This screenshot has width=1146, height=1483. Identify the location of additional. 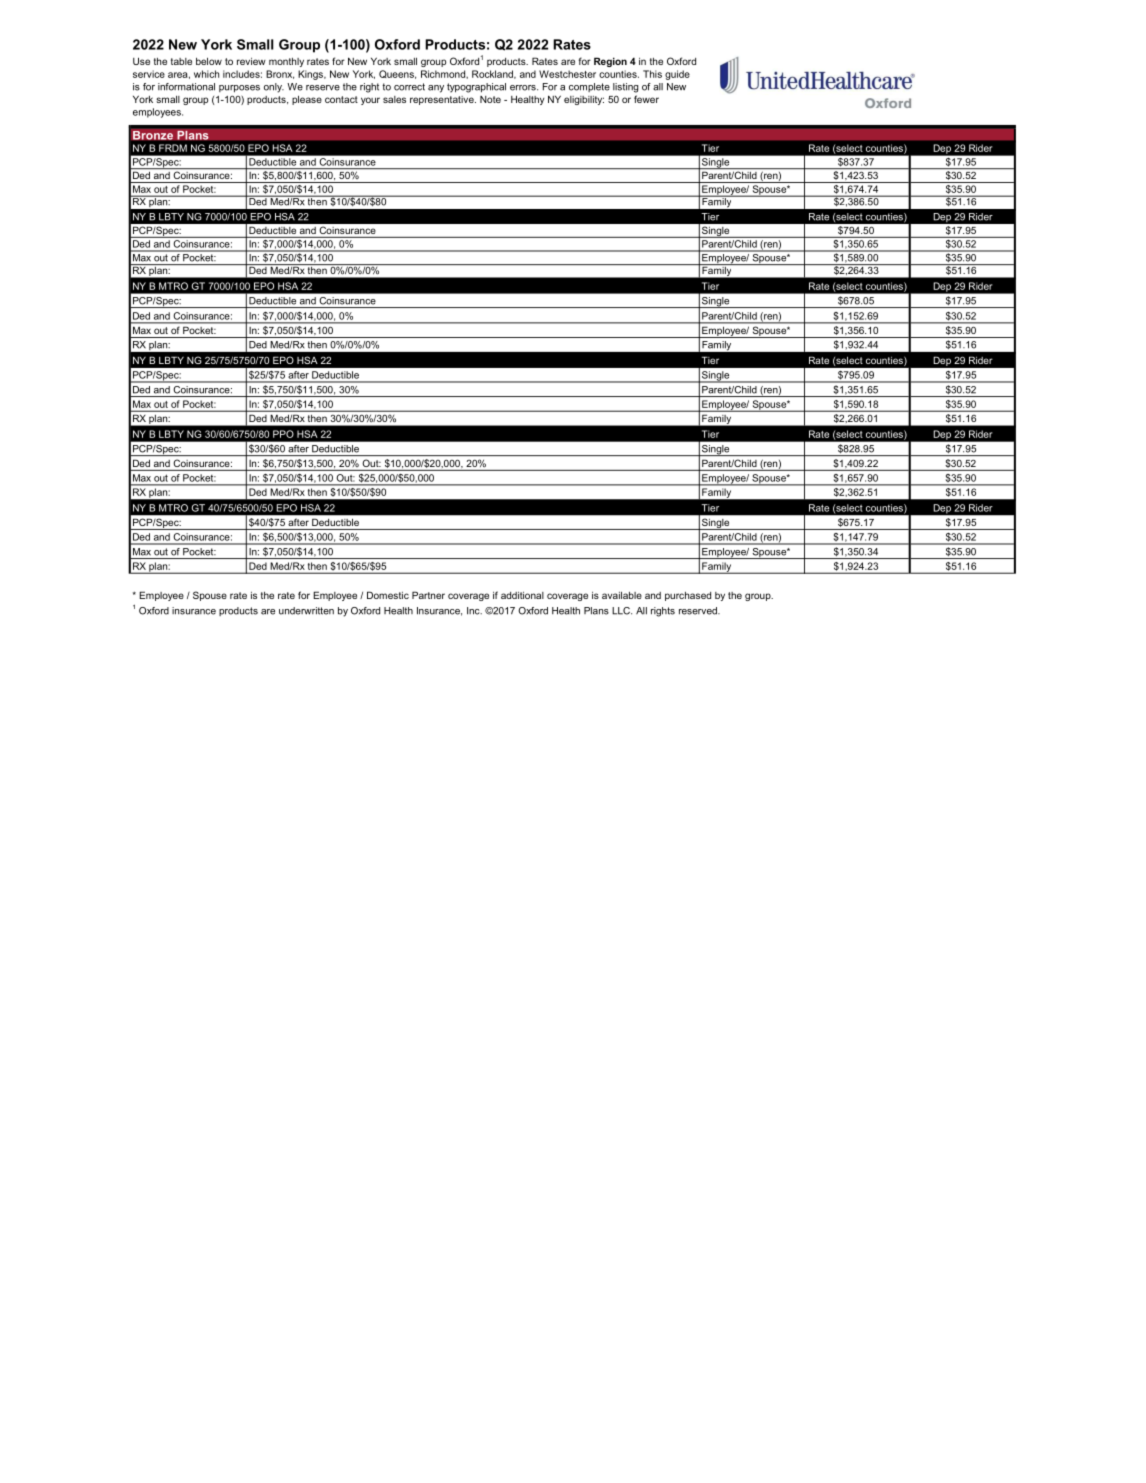
(522, 595).
